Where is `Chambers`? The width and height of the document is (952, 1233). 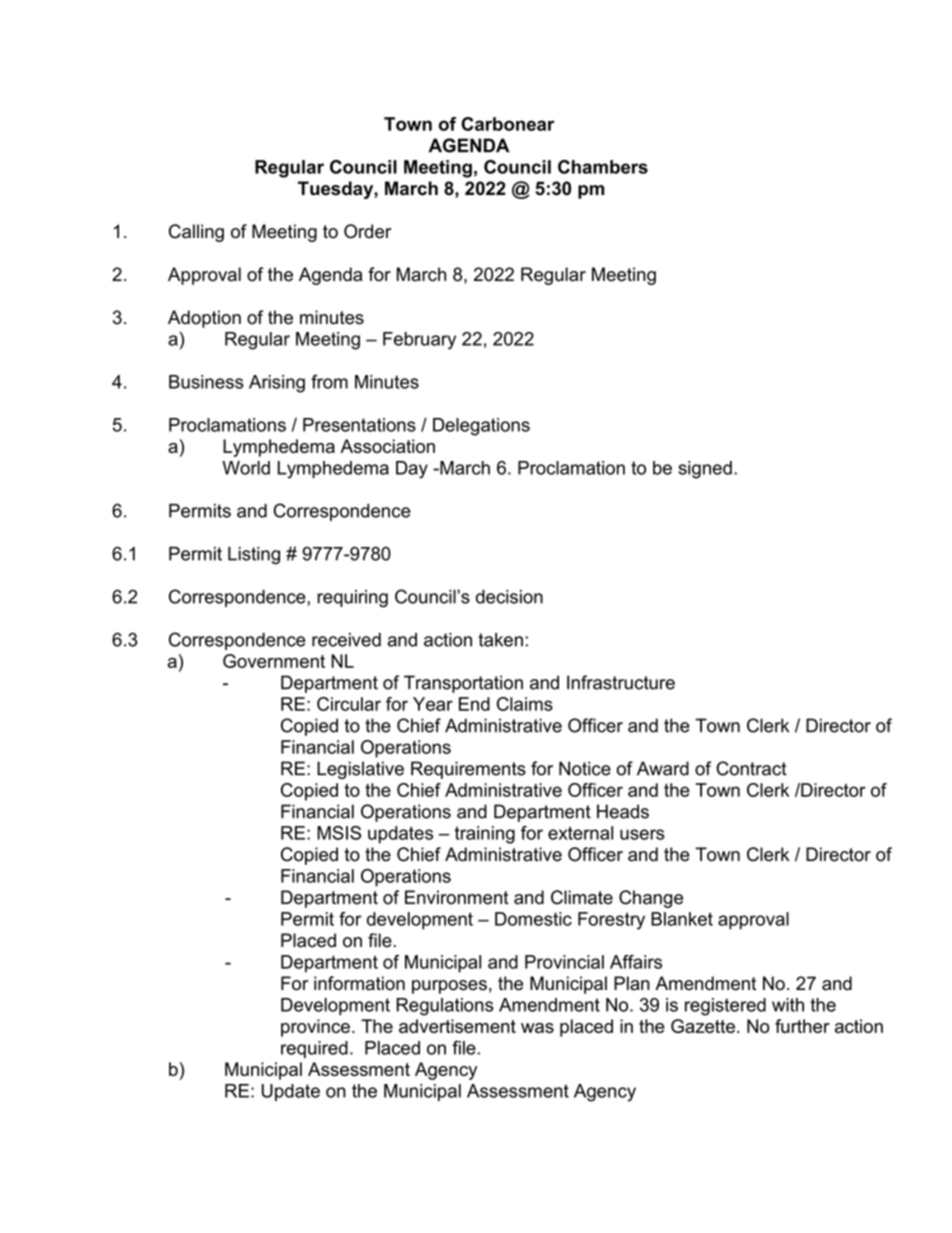
Chambers is located at coordinates (603, 167).
